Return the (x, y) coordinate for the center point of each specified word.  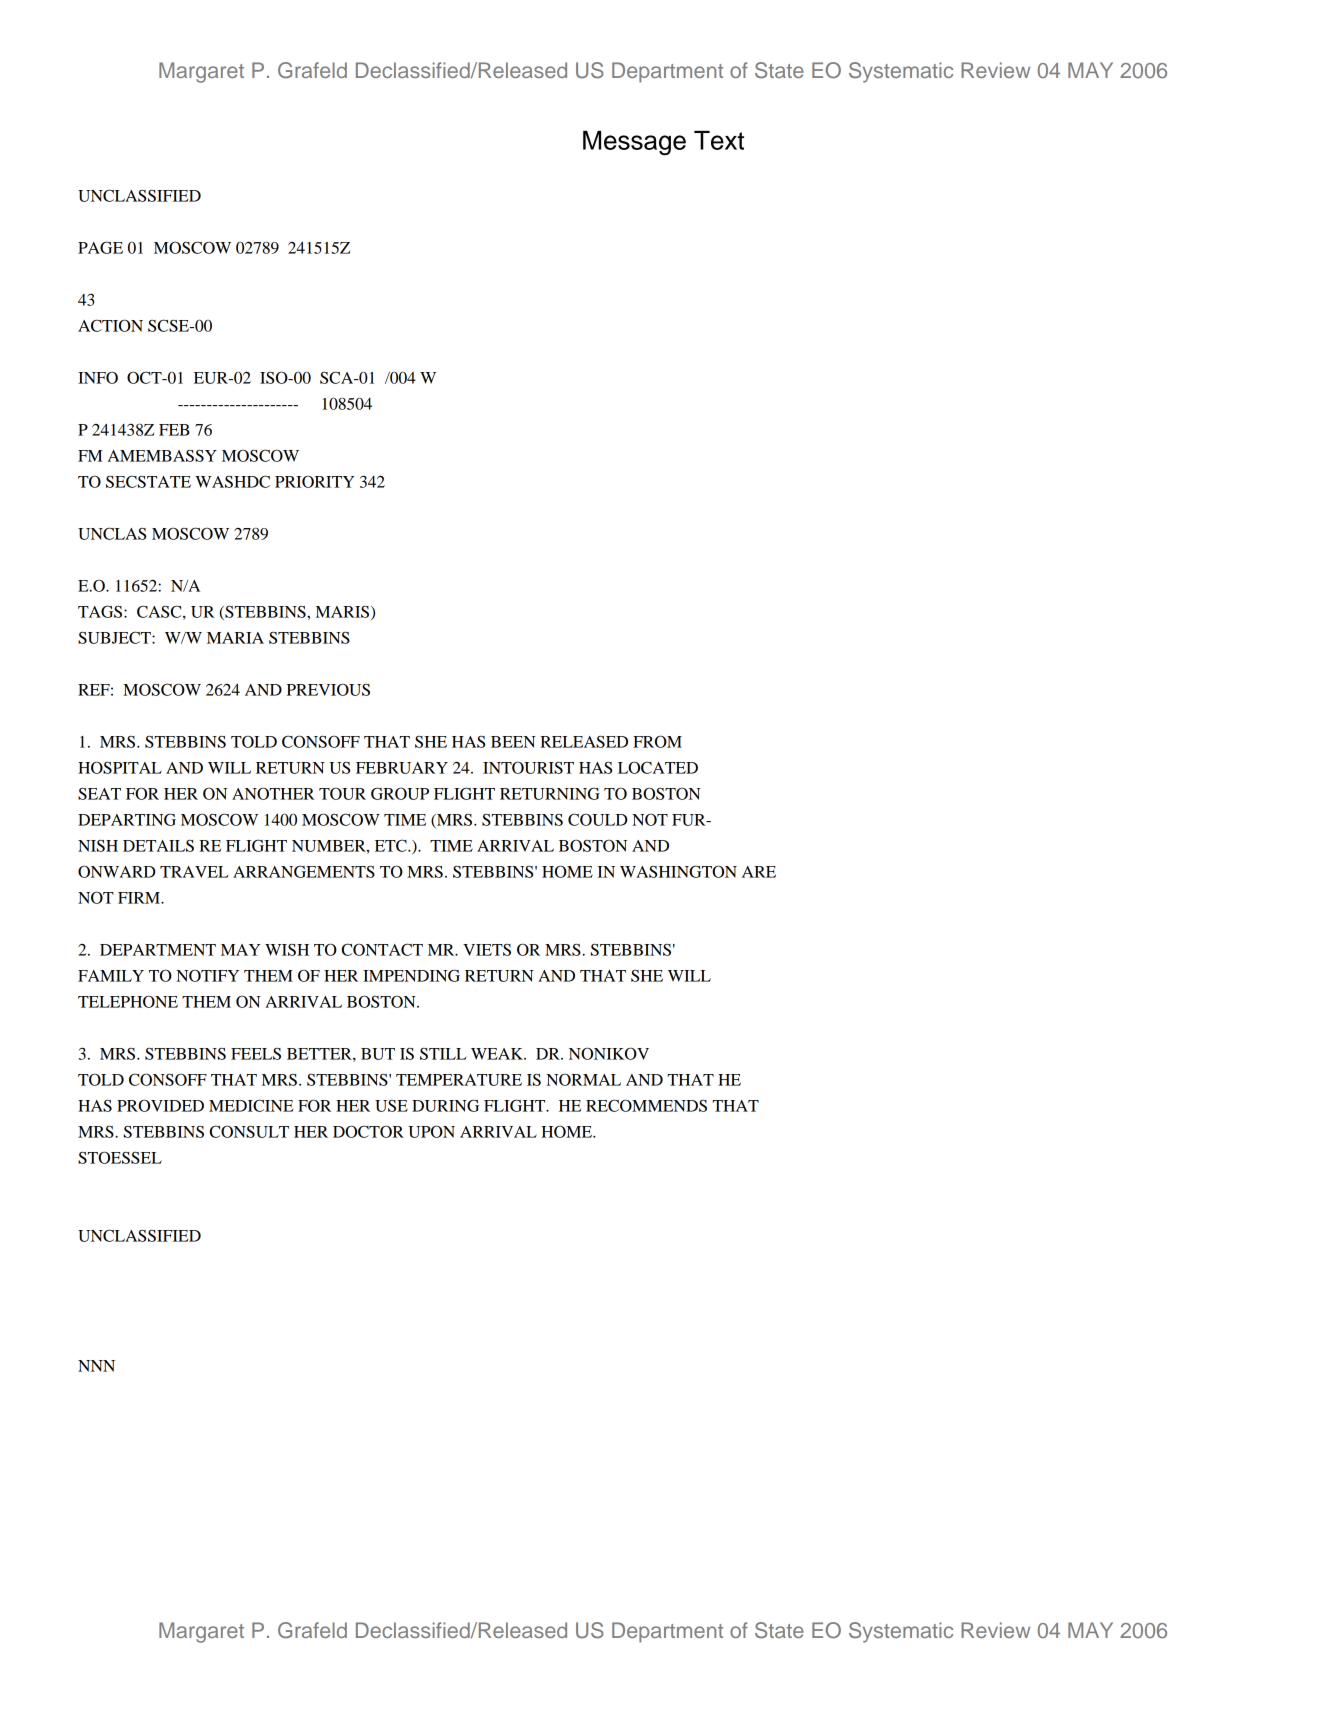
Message (634, 143)
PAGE (100, 247)
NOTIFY (207, 975)
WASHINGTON (678, 871)
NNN (96, 1366)
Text (719, 140)
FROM (657, 741)
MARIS (344, 613)
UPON (431, 1131)
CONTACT (382, 949)
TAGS (101, 611)
